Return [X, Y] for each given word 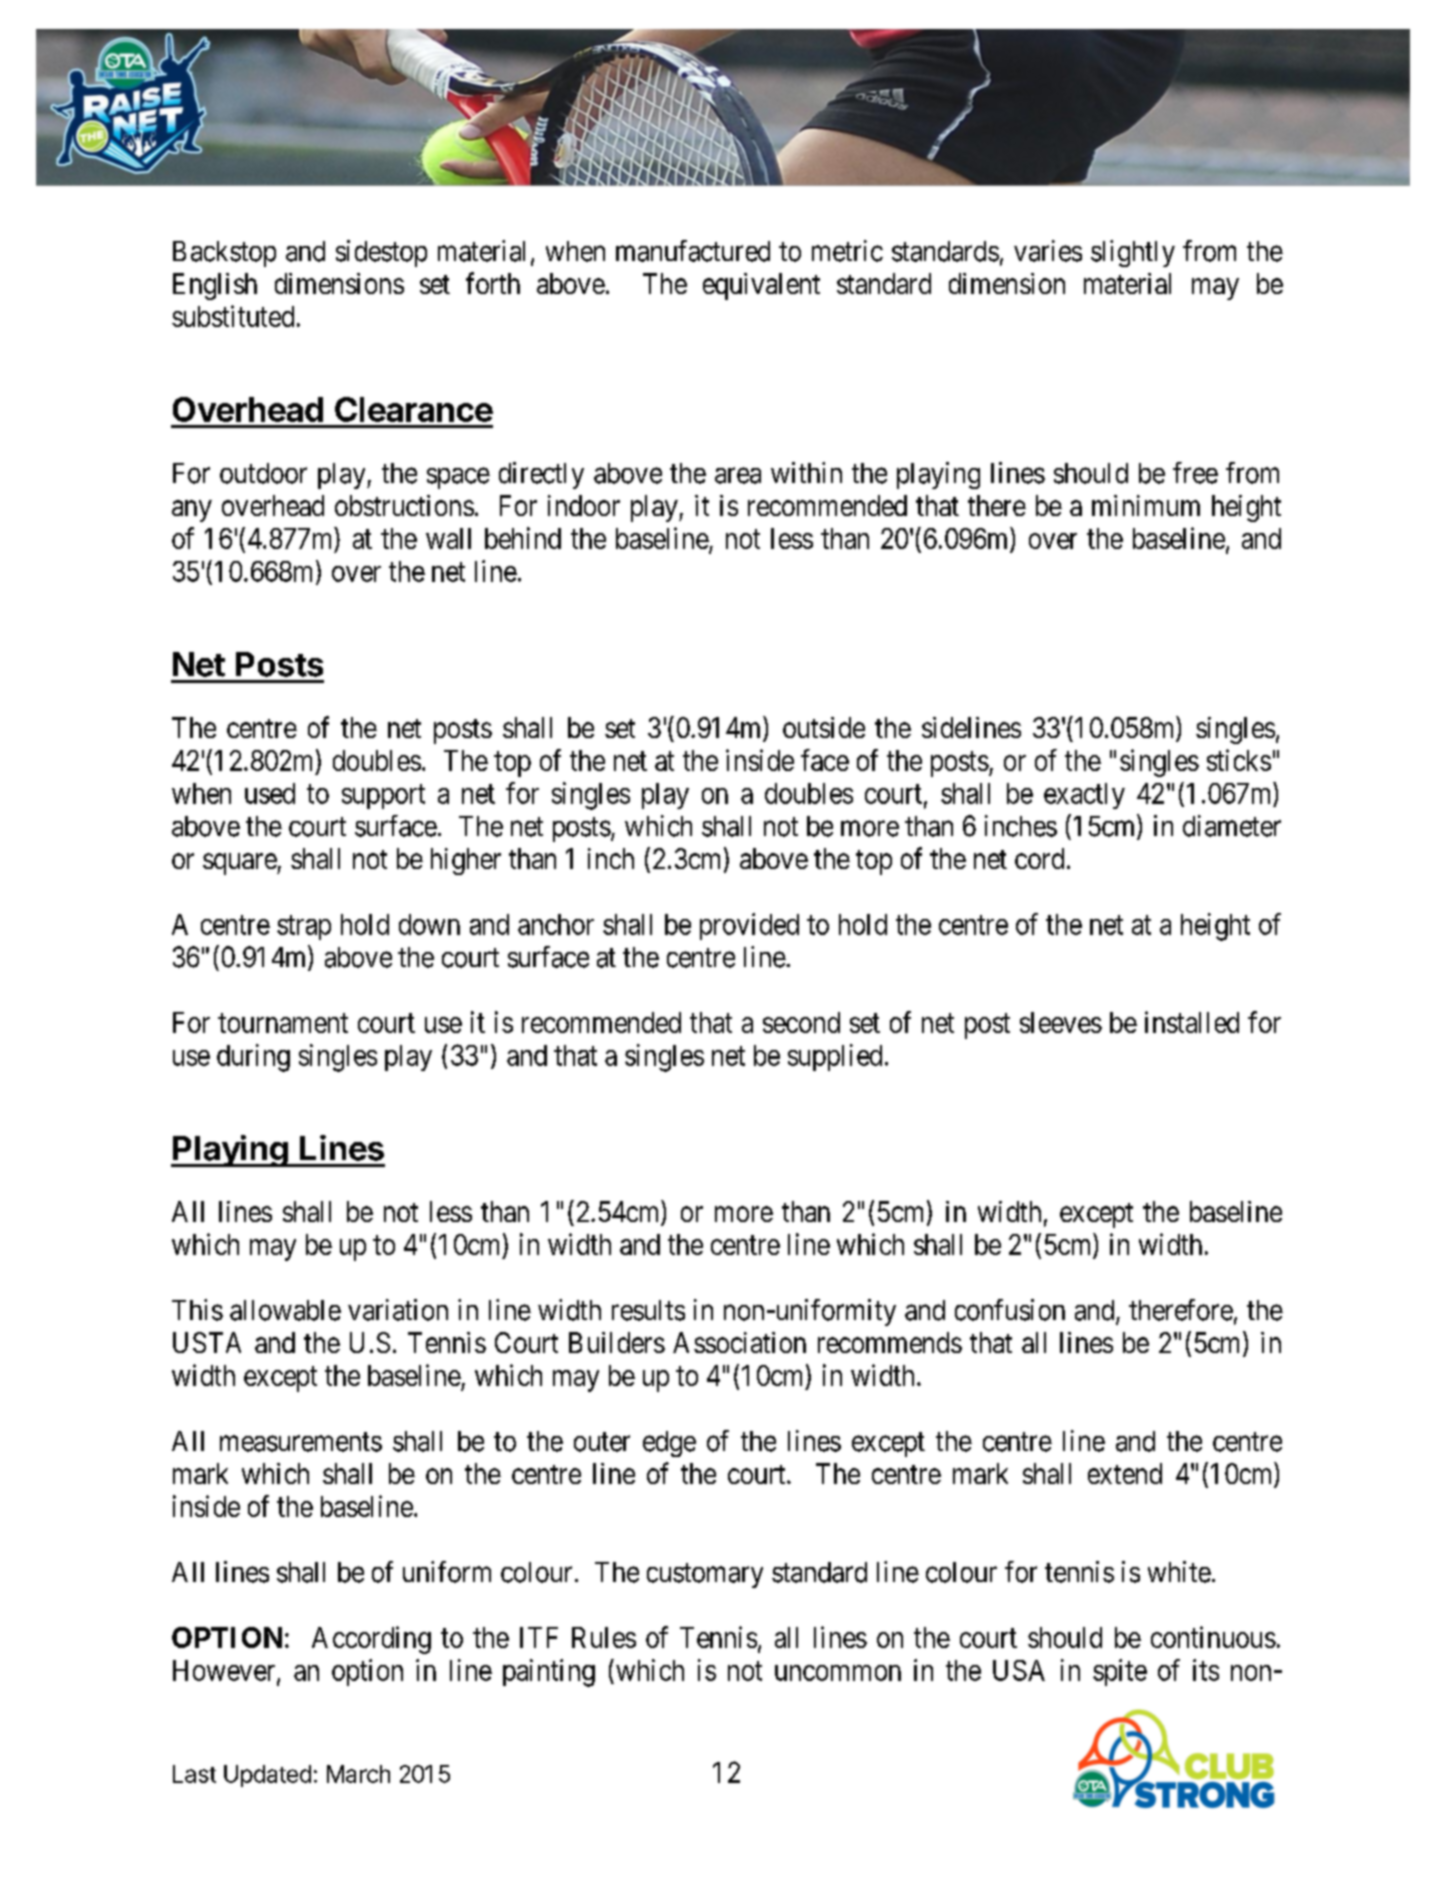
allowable [285, 1310]
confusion [1010, 1310]
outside [824, 727]
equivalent [761, 286]
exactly [1084, 796]
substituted [233, 316]
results [648, 1310]
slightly [1133, 253]
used [270, 793]
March [358, 1774]
